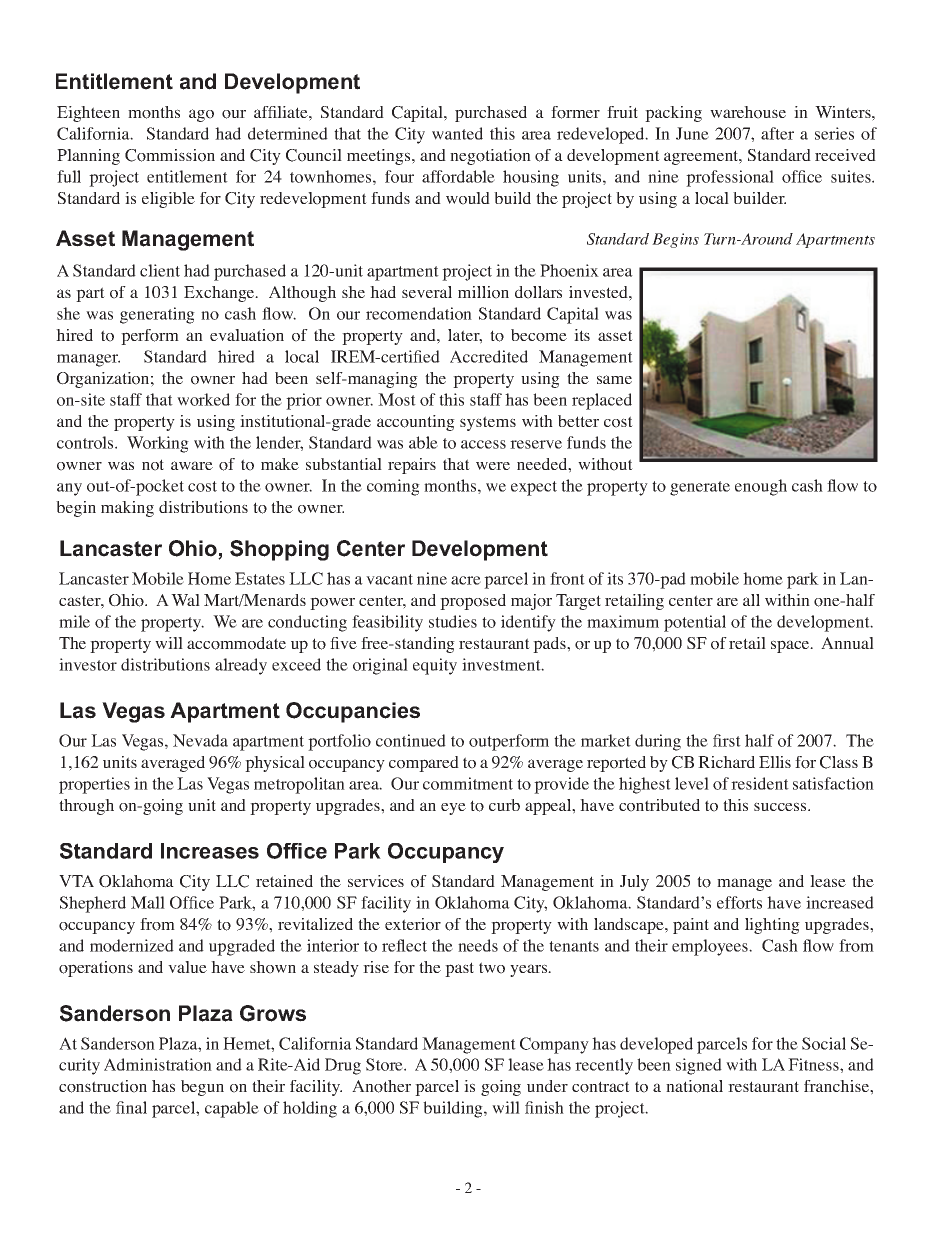 The width and height of the page is (952, 1233). I want to click on Accredited, so click(489, 356).
